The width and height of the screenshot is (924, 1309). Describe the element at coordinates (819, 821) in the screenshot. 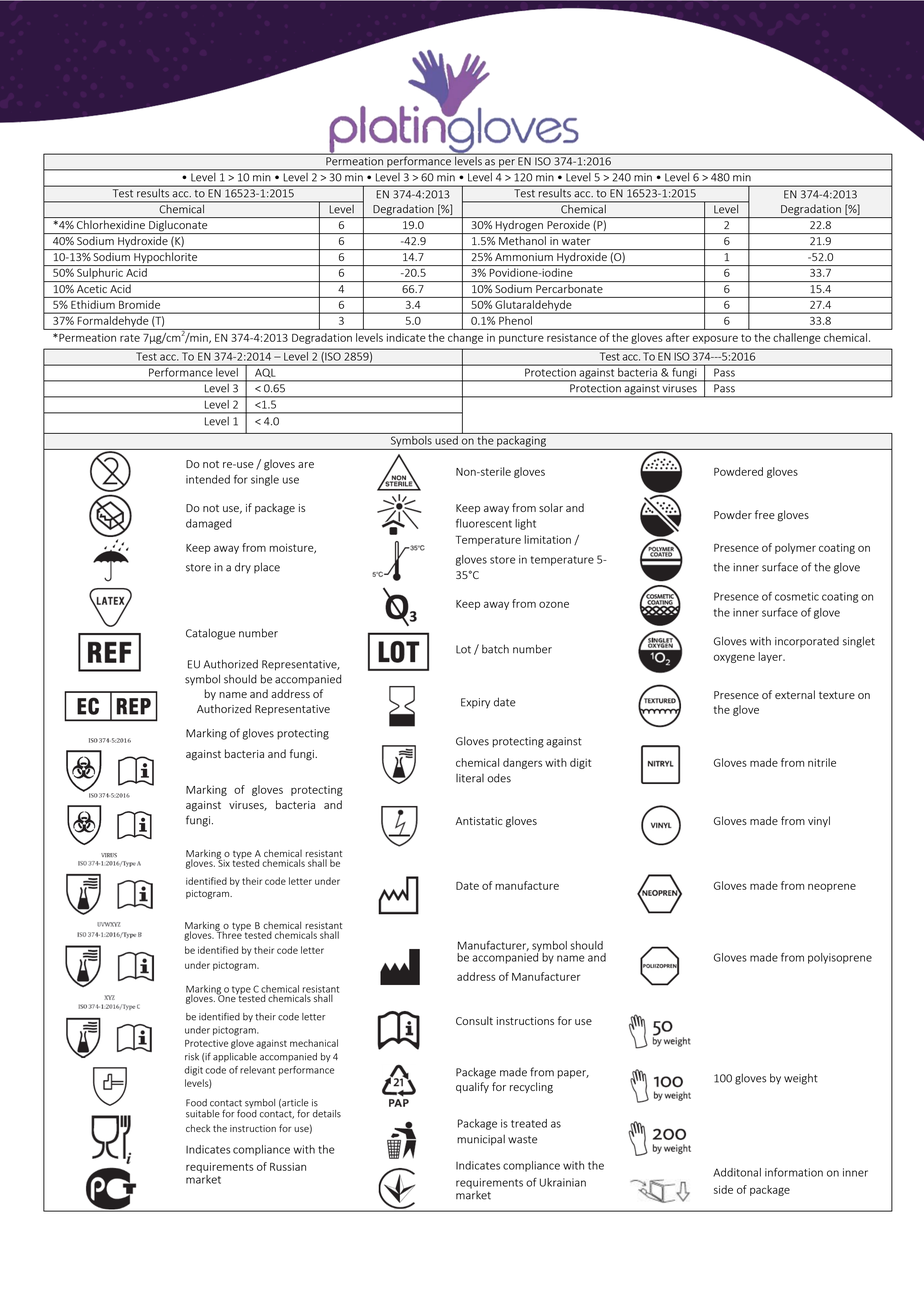

I see `vinyl` at that location.
